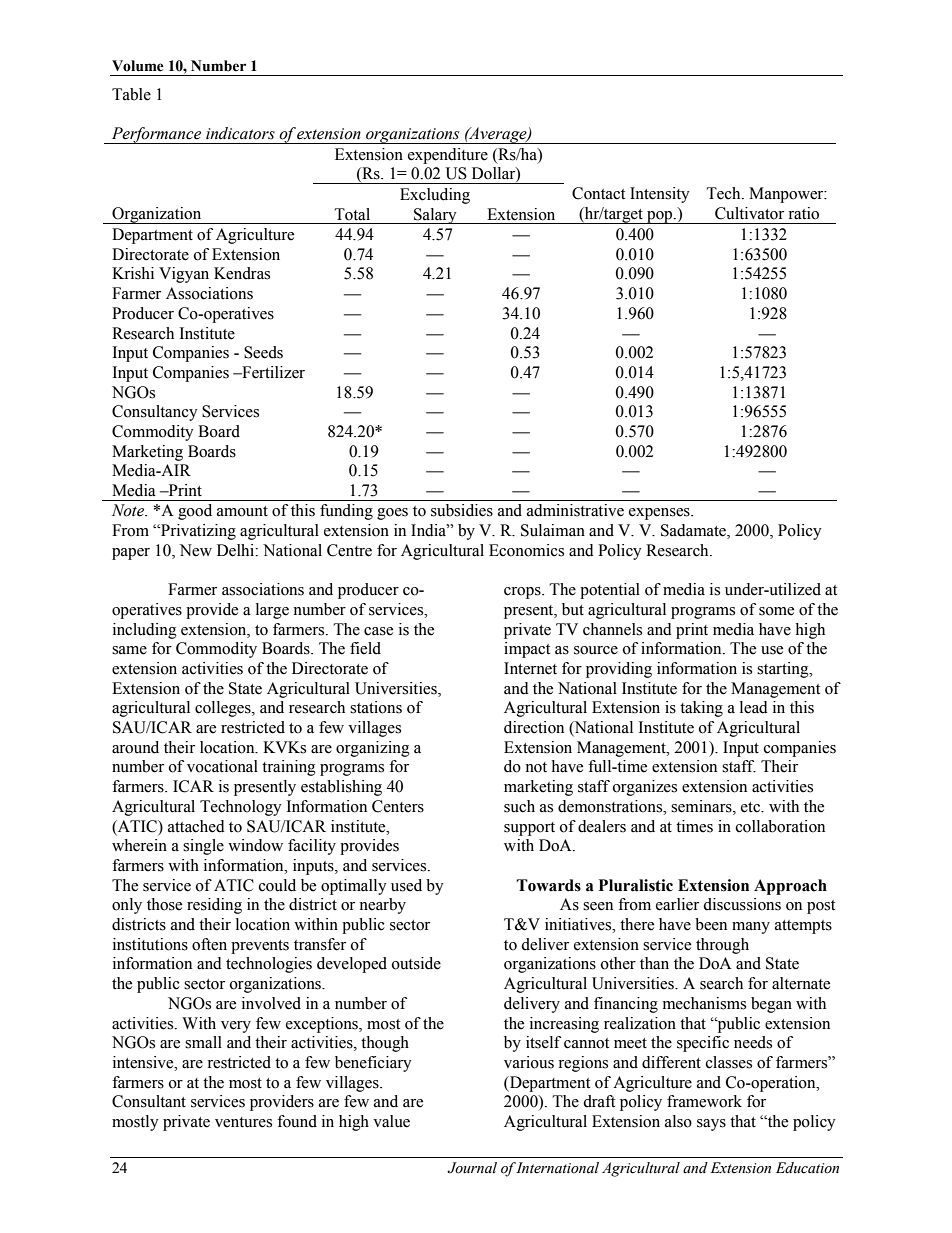 This image has width=952, height=1233. Describe the element at coordinates (240, 133) in the image. I see `indicators` at that location.
